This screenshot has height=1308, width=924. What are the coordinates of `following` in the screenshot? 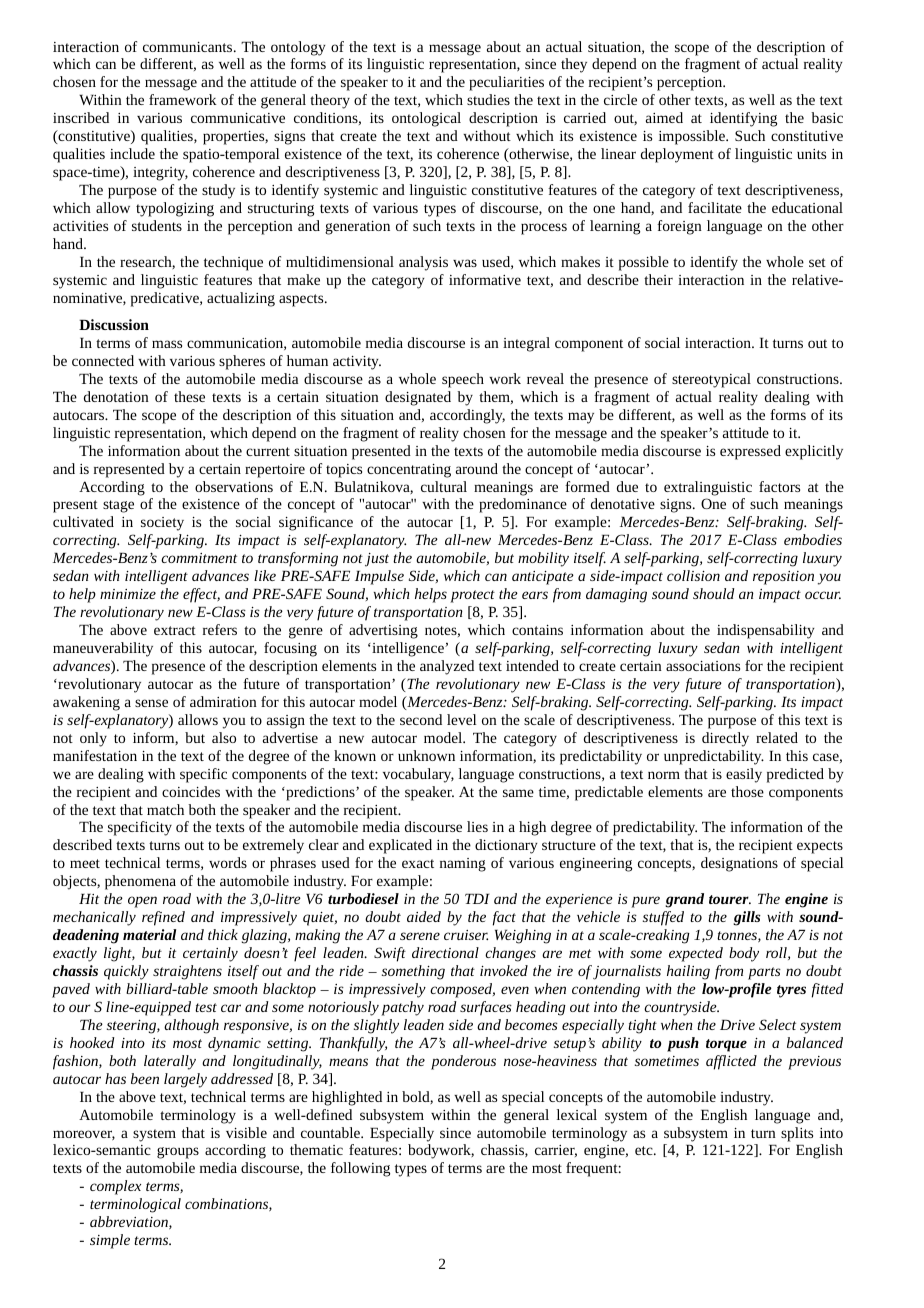 It's located at (360, 1169).
